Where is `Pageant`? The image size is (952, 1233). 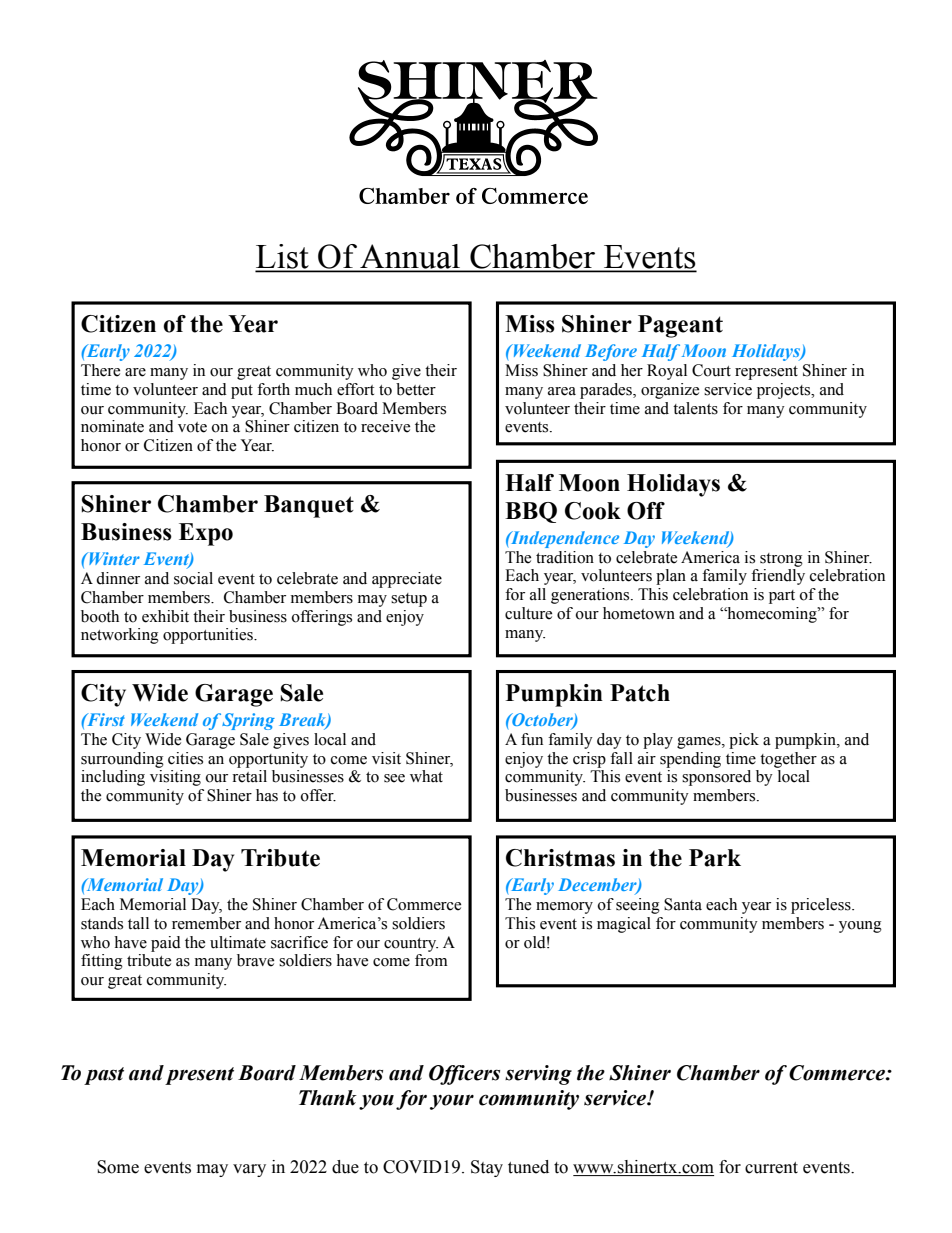
Pageant is located at coordinates (680, 326).
